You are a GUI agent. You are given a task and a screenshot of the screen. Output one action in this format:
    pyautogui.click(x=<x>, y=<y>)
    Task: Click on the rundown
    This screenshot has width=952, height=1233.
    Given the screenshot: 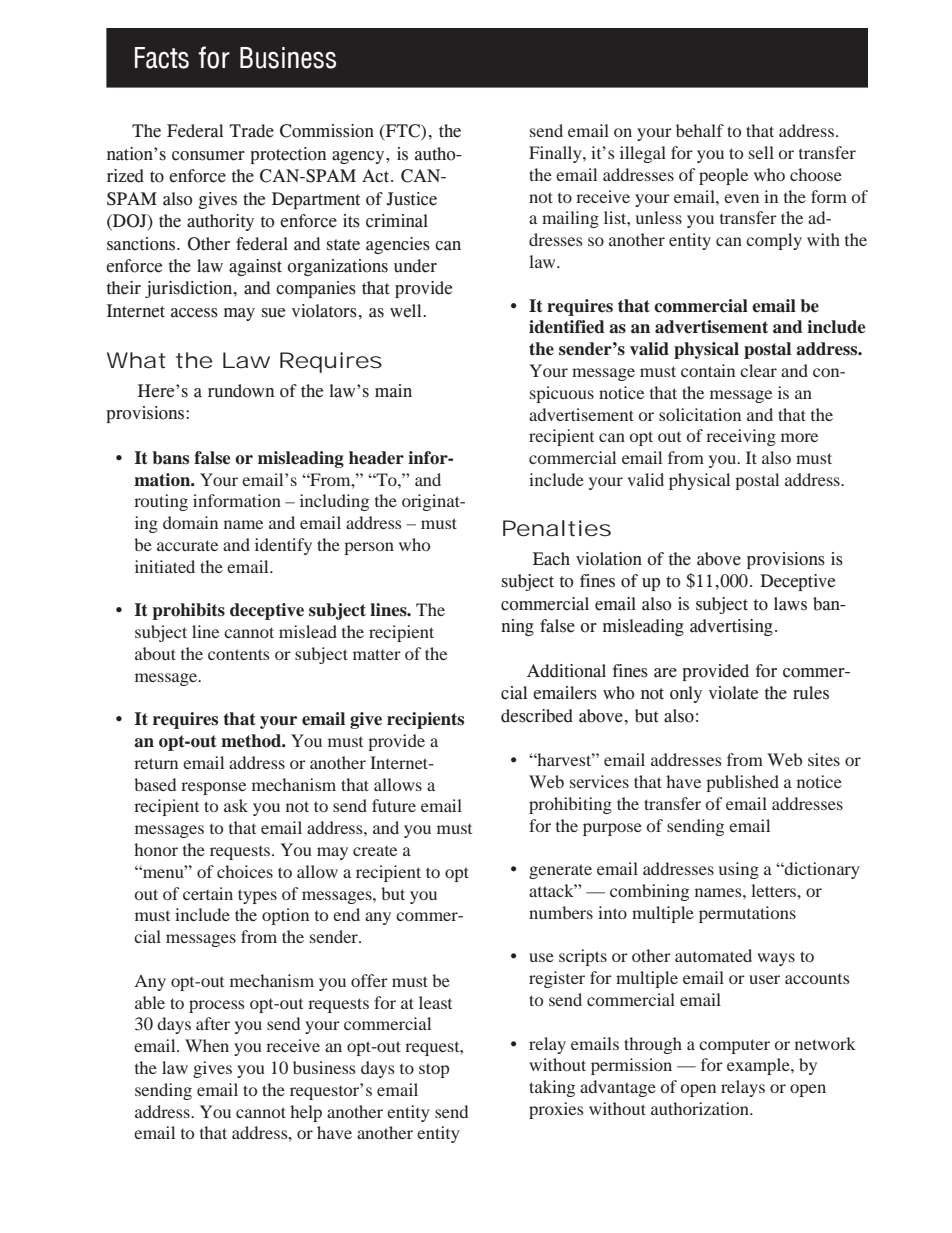 What is the action you would take?
    pyautogui.click(x=241, y=391)
